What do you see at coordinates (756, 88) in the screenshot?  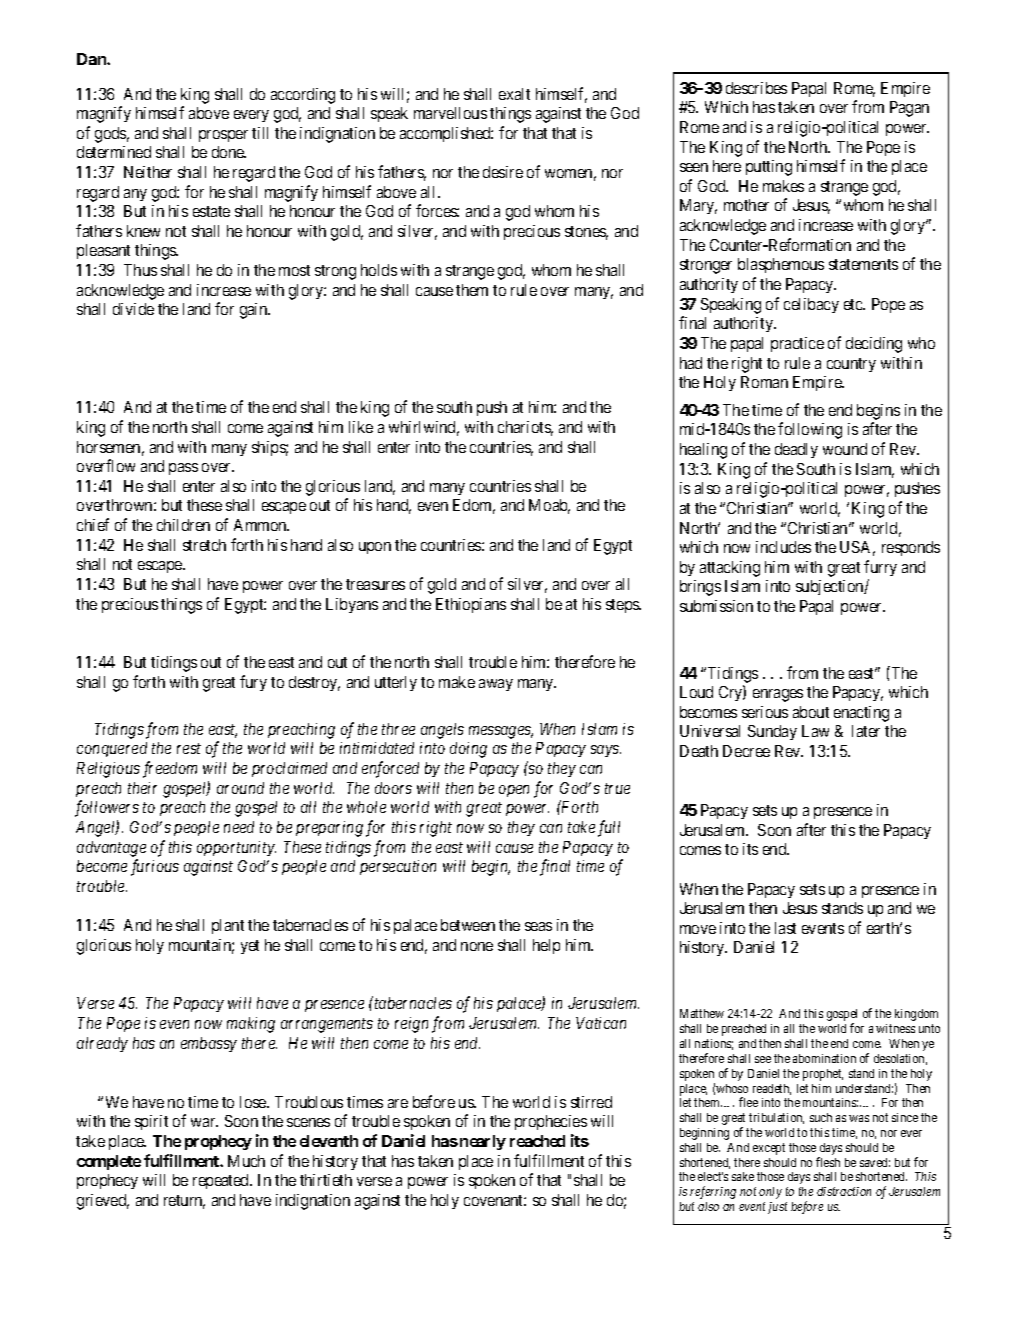 I see `describes` at bounding box center [756, 88].
